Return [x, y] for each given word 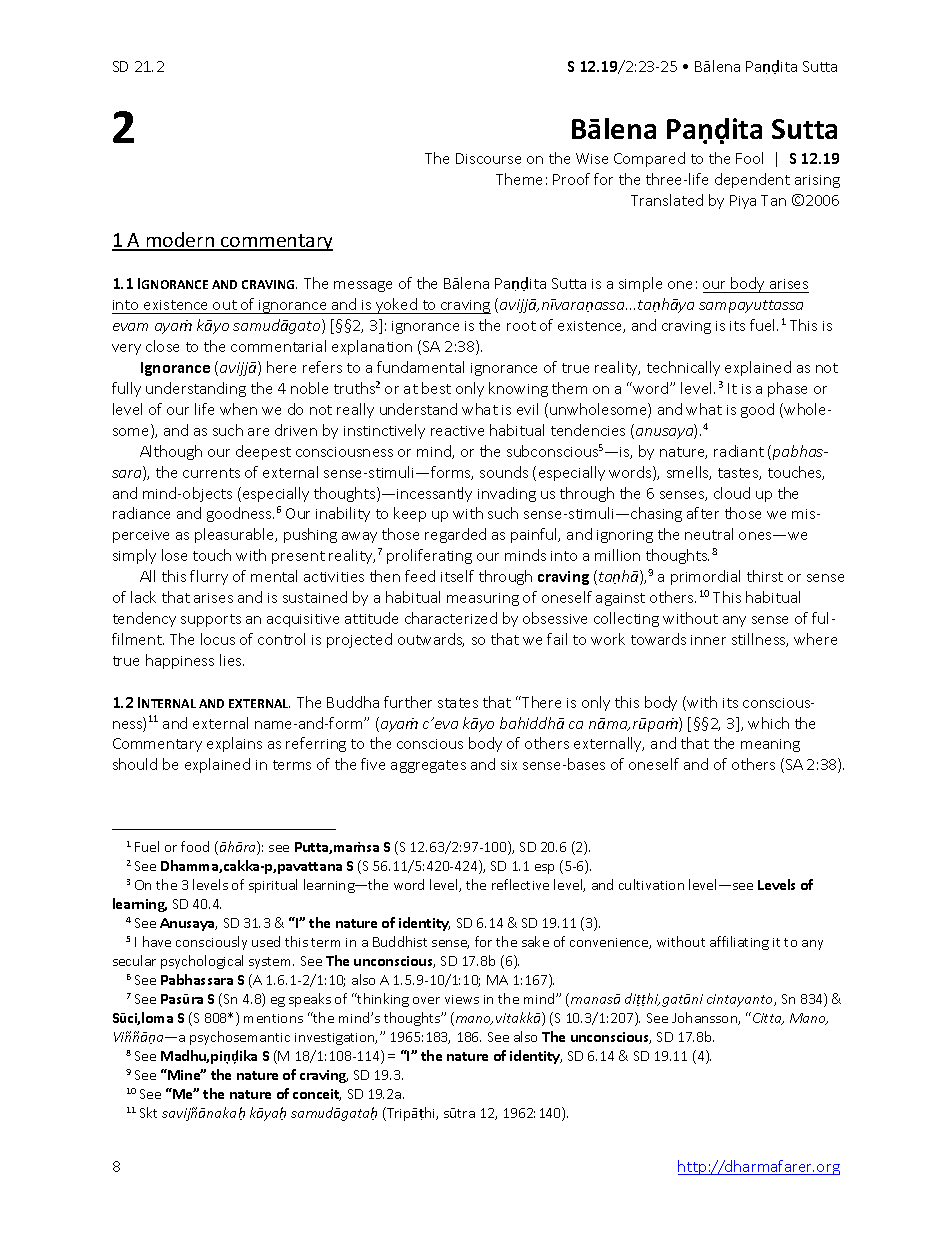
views [462, 999]
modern [181, 241]
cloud [732, 493]
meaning [770, 745]
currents [211, 473]
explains [234, 744]
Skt [148, 1112]
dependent [752, 180]
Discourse [488, 158]
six [509, 765]
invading [507, 494]
